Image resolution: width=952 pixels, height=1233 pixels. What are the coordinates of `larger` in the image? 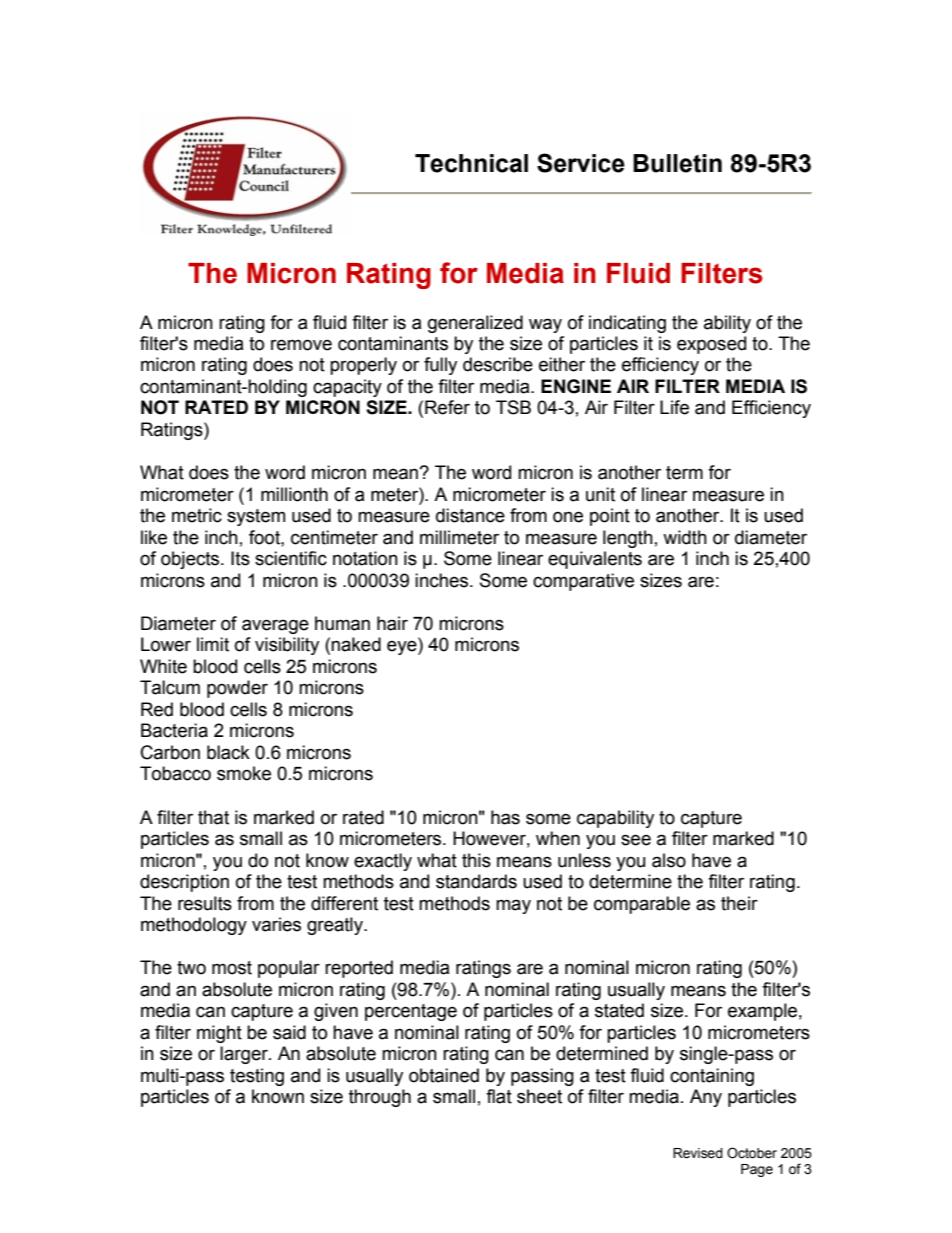 It's located at (245, 1055).
